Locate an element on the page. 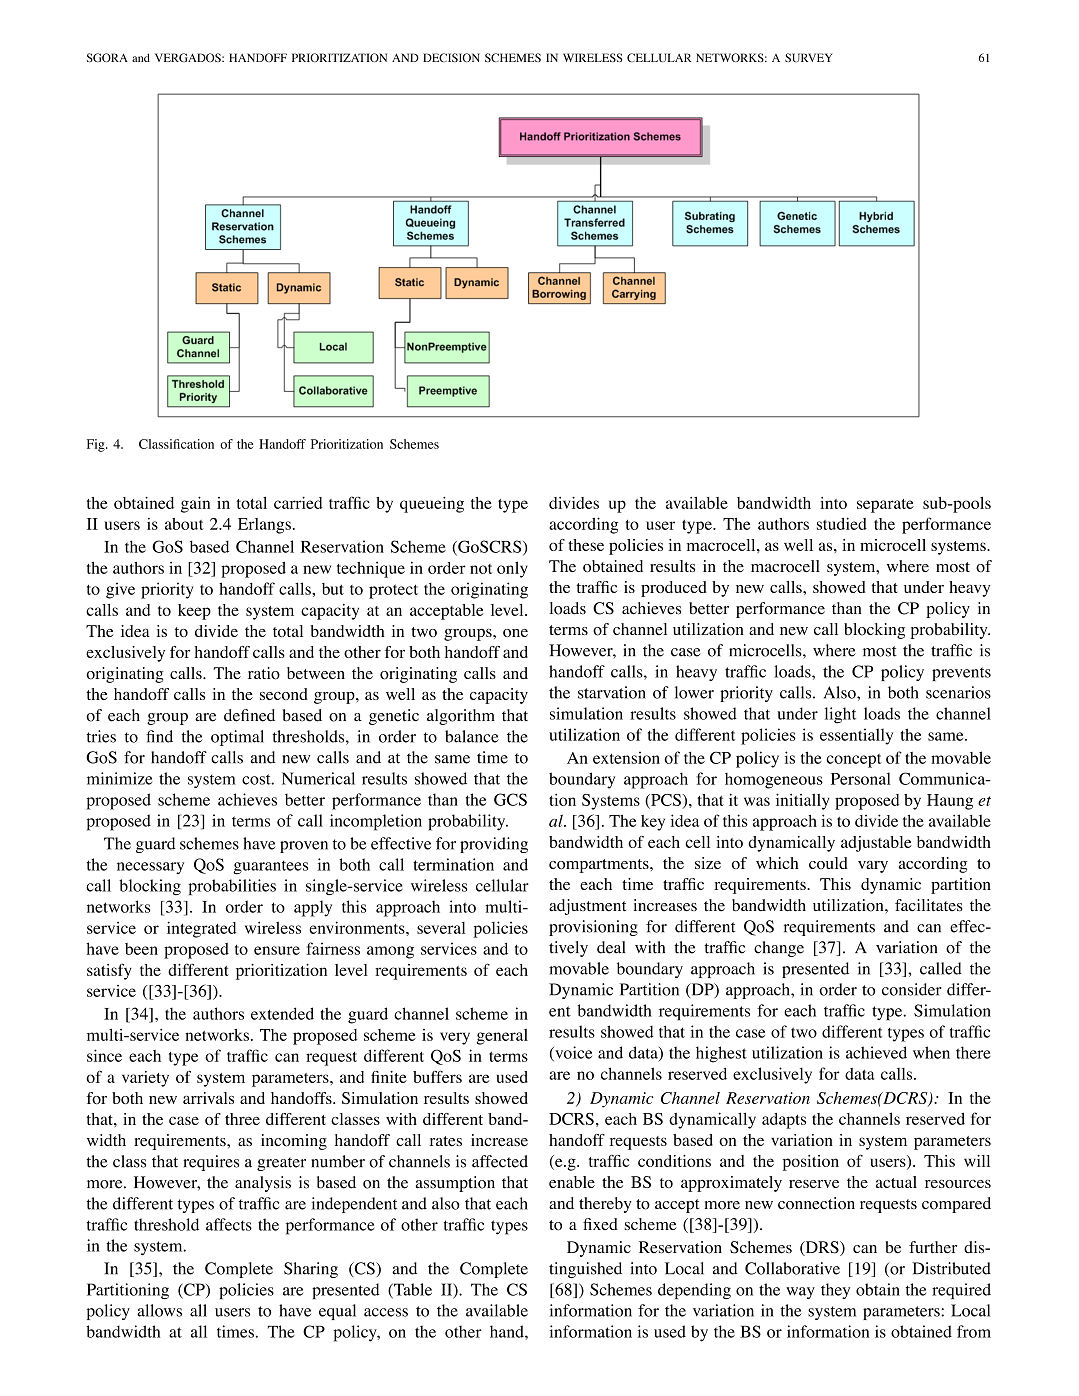 The width and height of the document is (1079, 1396). allows is located at coordinates (159, 1310).
